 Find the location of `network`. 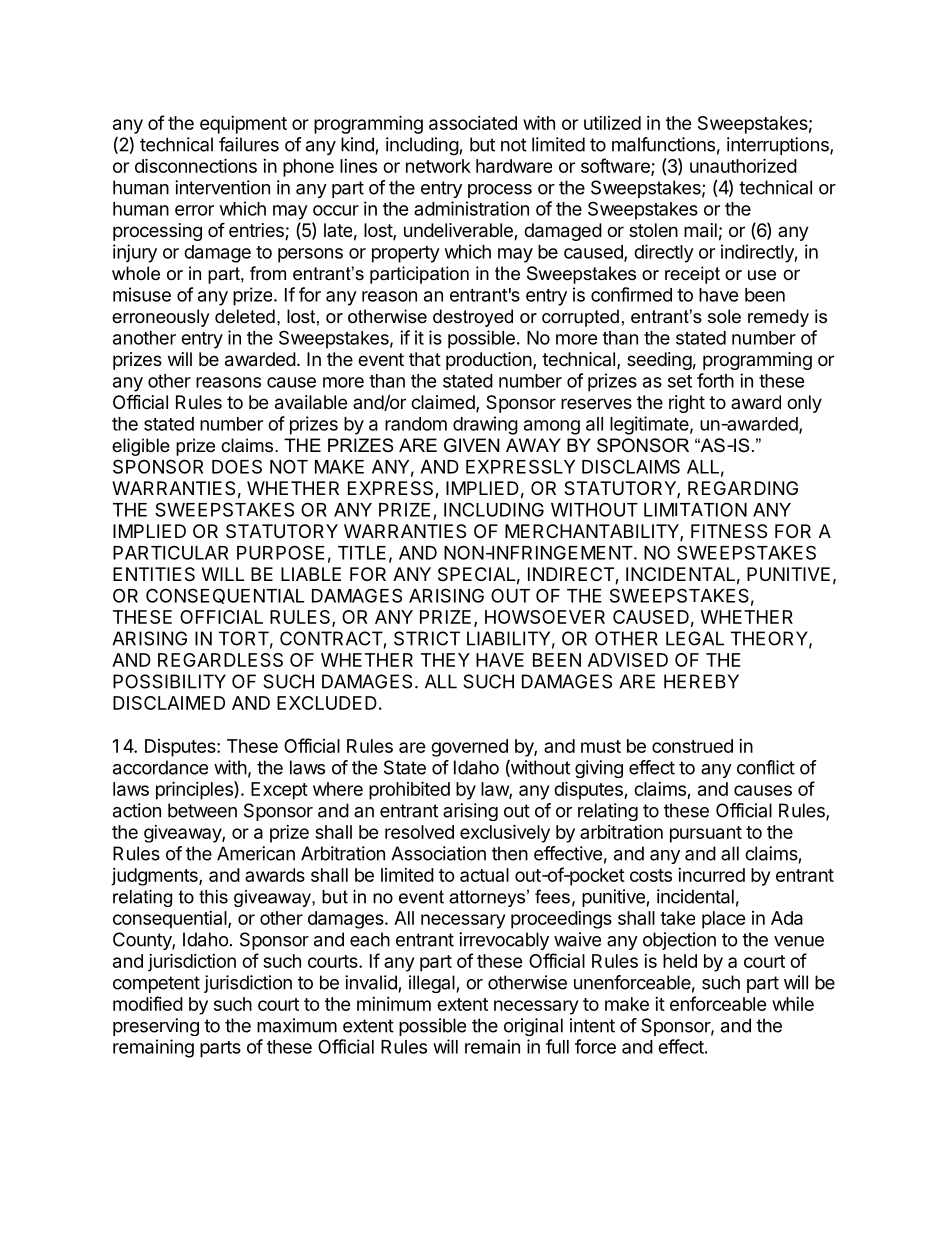

network is located at coordinates (438, 166).
